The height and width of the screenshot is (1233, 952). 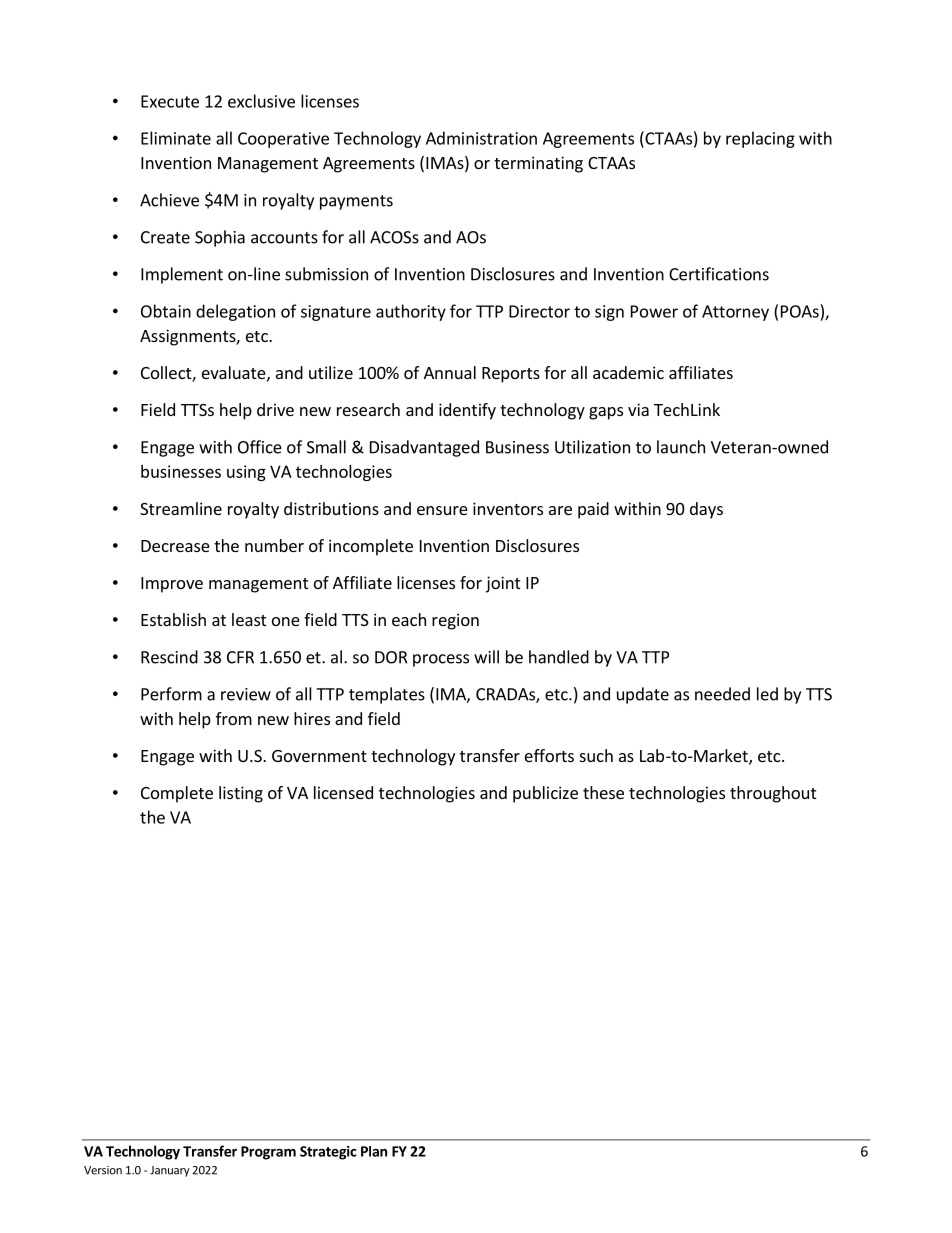 What do you see at coordinates (481, 138) in the screenshot?
I see `Administration` at bounding box center [481, 138].
